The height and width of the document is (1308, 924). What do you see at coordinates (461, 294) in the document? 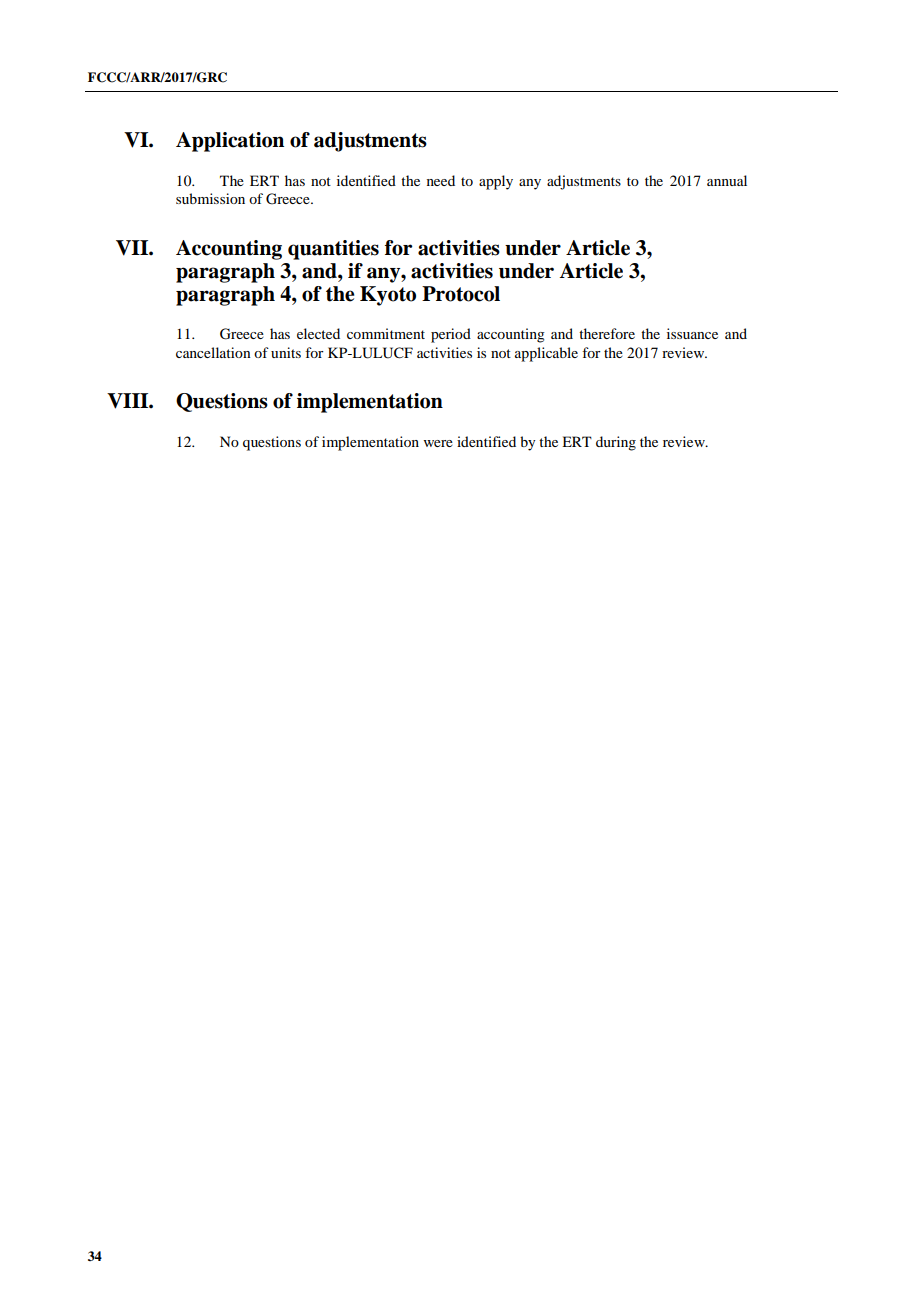
I see `Protocol` at bounding box center [461, 294].
